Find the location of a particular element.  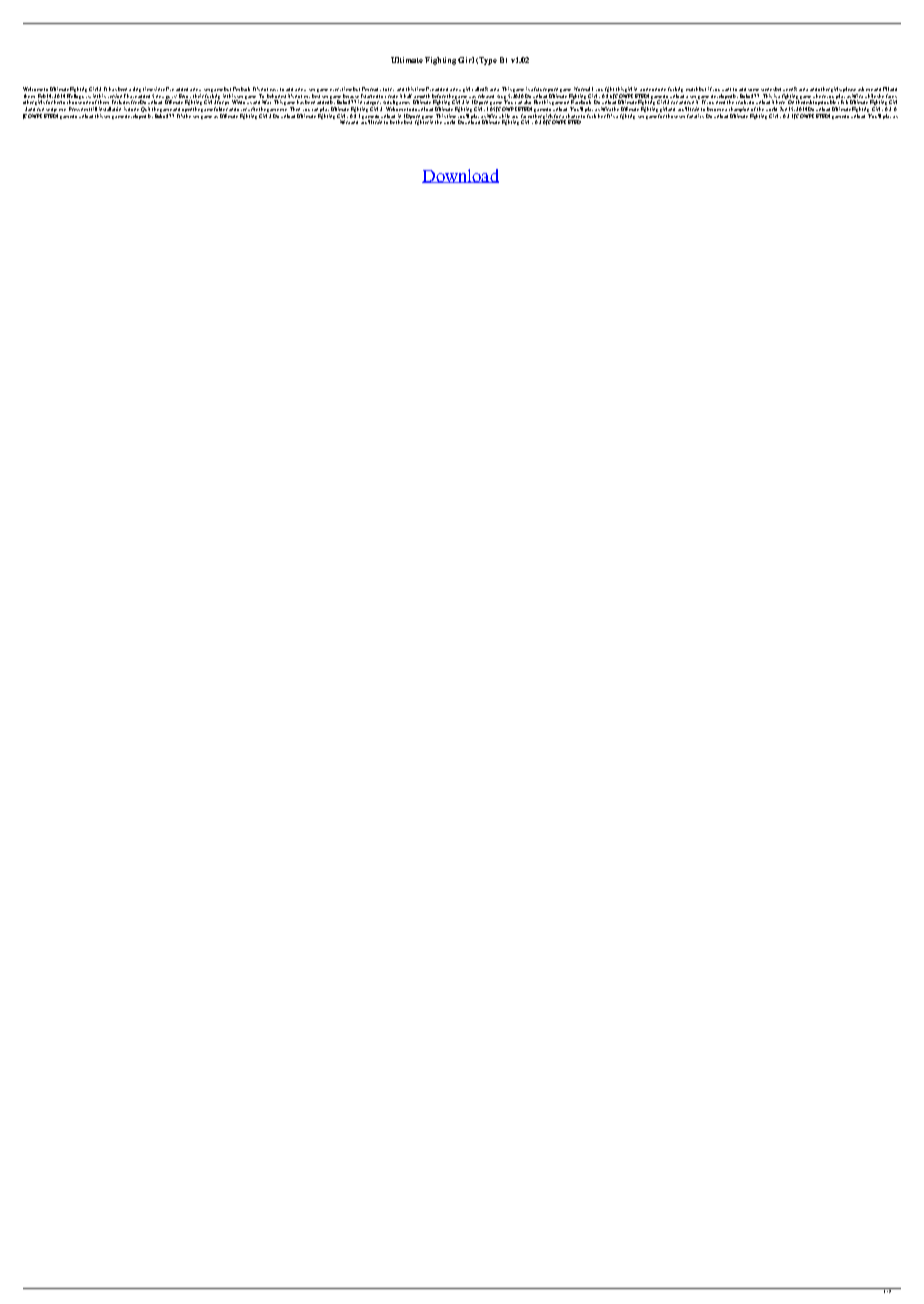

Quit is located at coordinates (145, 109).
